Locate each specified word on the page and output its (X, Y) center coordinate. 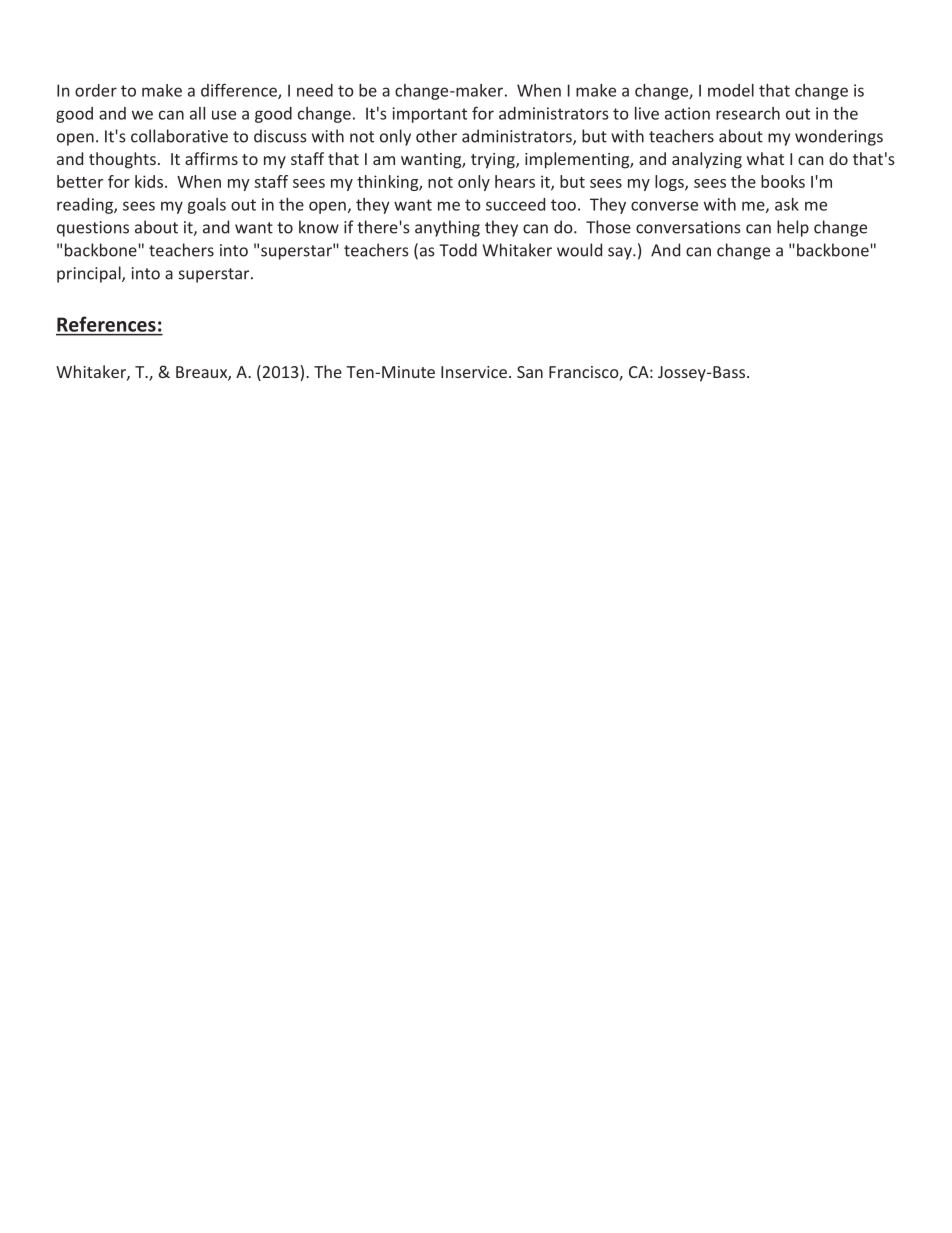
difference (240, 91)
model (731, 90)
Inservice (474, 372)
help (793, 228)
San (530, 372)
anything (447, 228)
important (429, 115)
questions (93, 229)
